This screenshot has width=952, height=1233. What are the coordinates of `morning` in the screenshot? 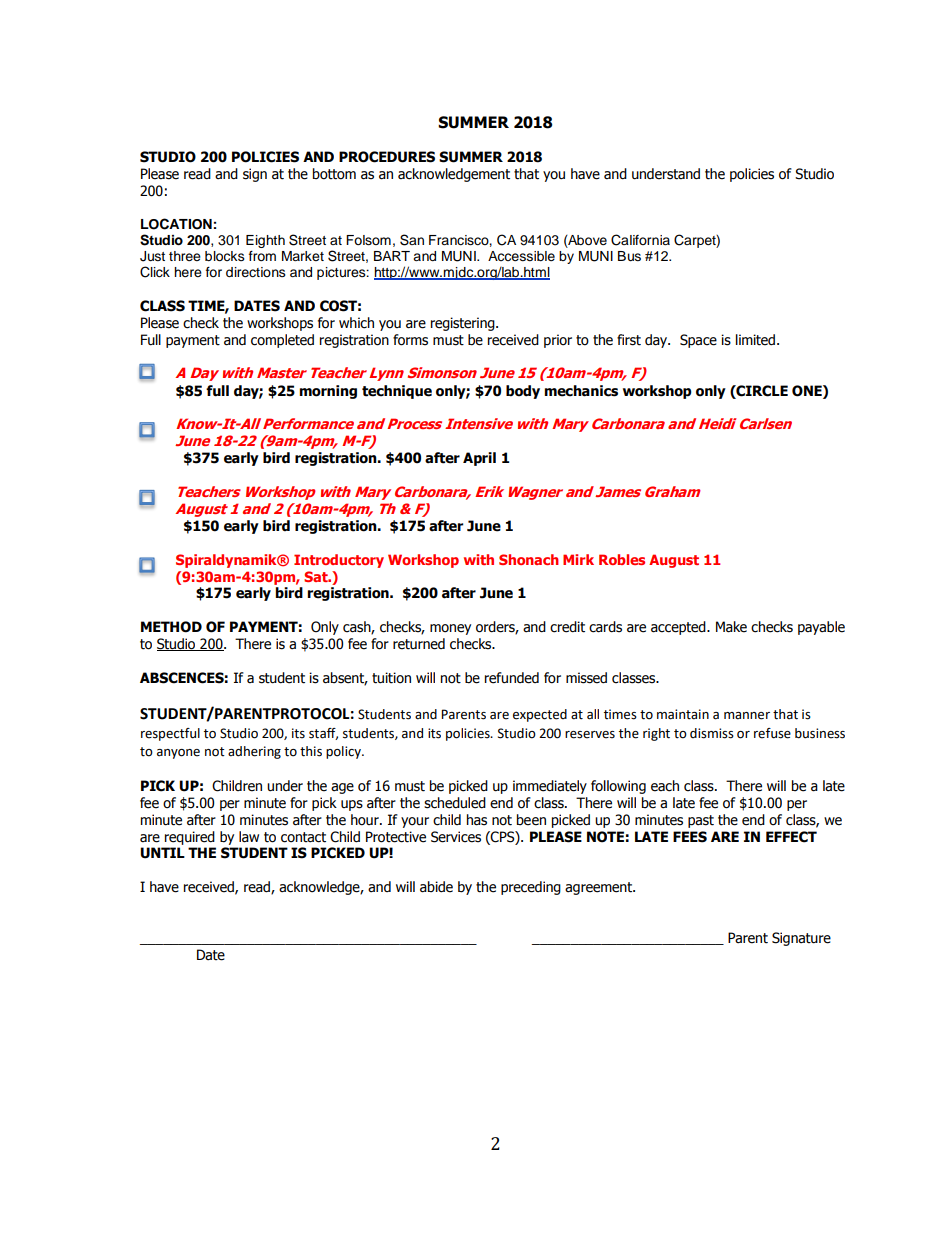 It's located at (328, 392).
